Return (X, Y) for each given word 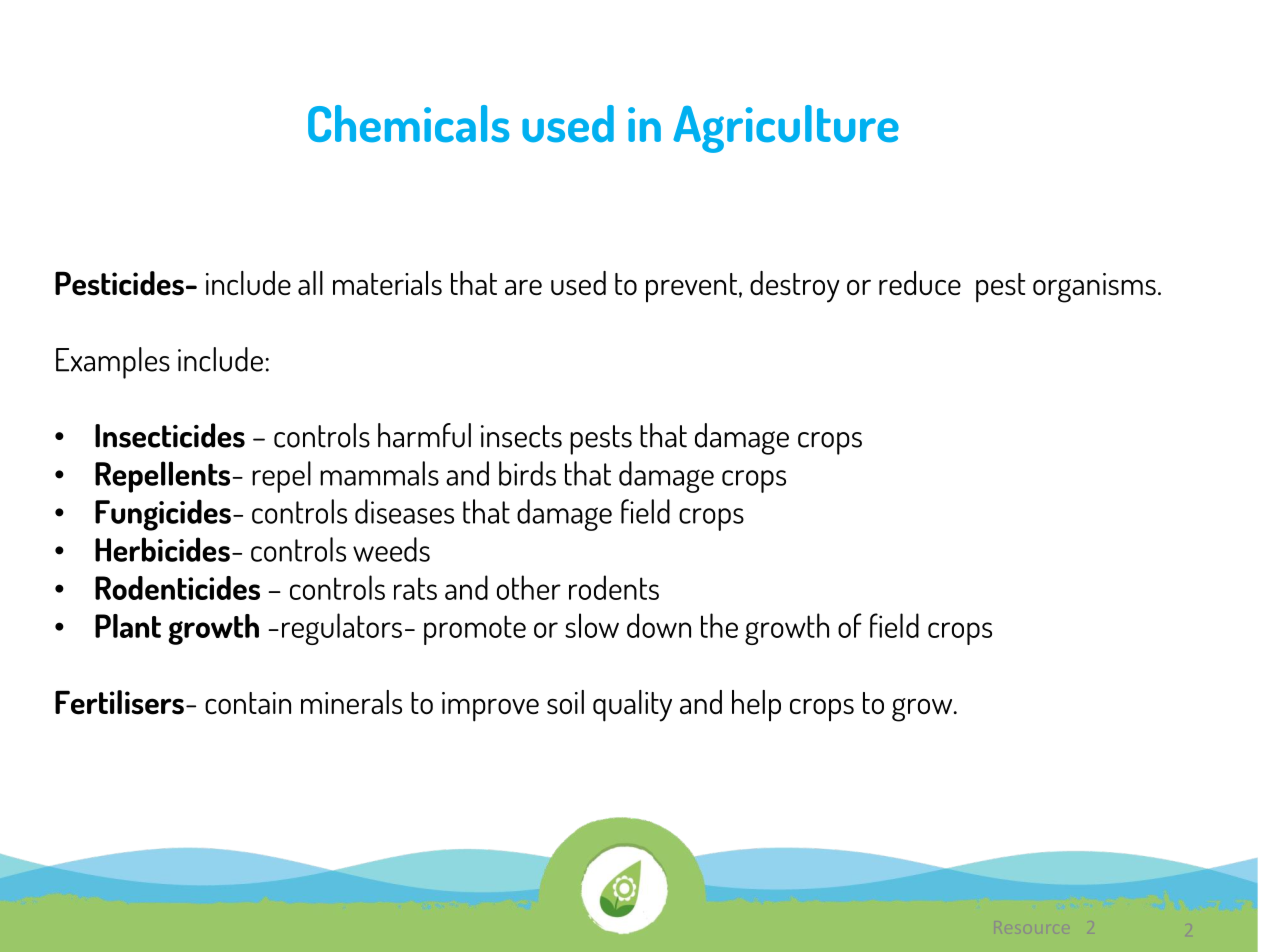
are (523, 287)
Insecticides (170, 435)
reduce (920, 283)
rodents (614, 587)
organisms (1094, 288)
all (310, 283)
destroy (795, 287)
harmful (424, 435)
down (659, 625)
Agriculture (786, 129)
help (756, 705)
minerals (351, 702)
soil (565, 702)
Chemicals (408, 124)
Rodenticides (177, 588)
